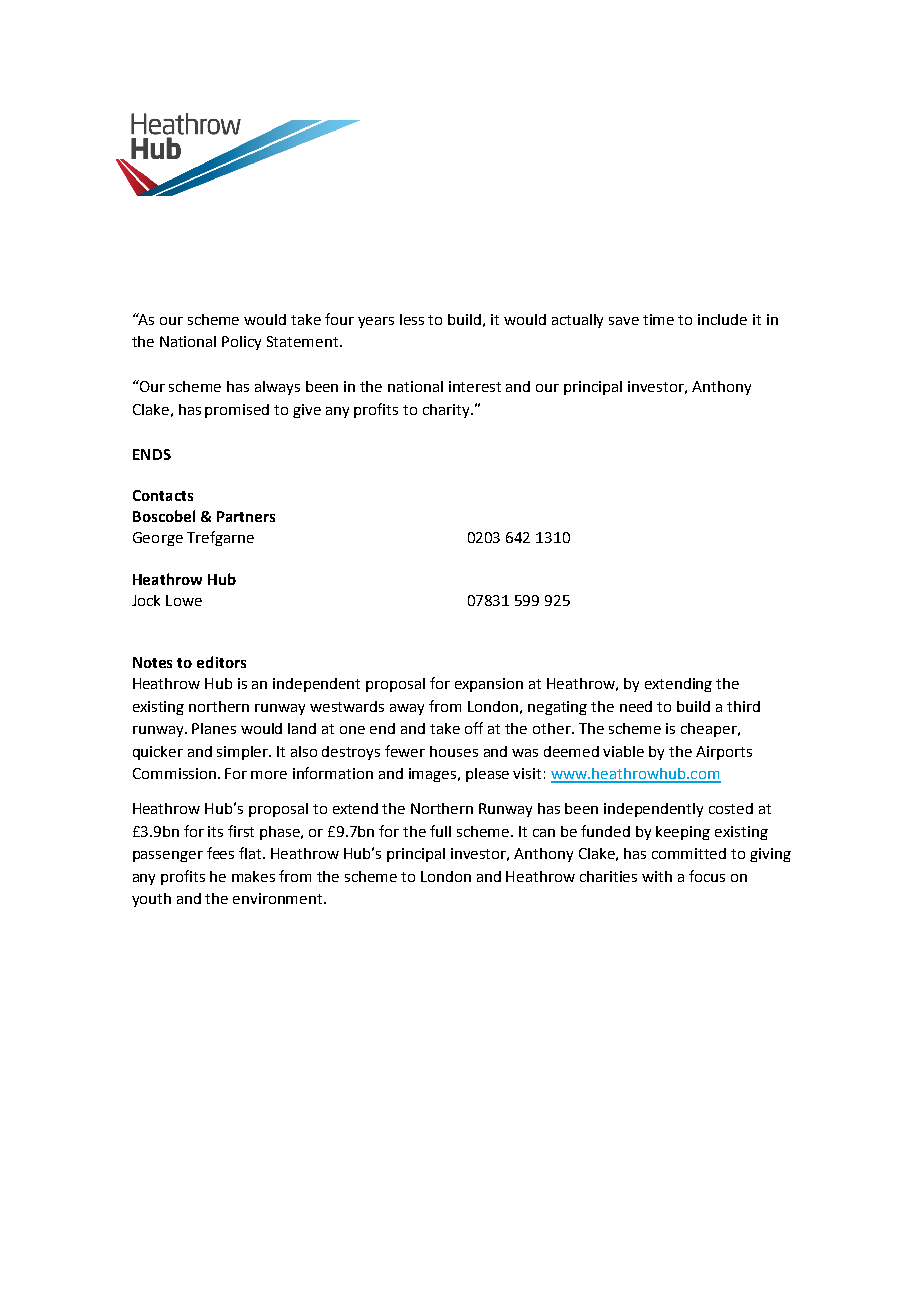 The height and width of the screenshot is (1308, 924). Describe the element at coordinates (241, 343) in the screenshot. I see `Policy` at that location.
